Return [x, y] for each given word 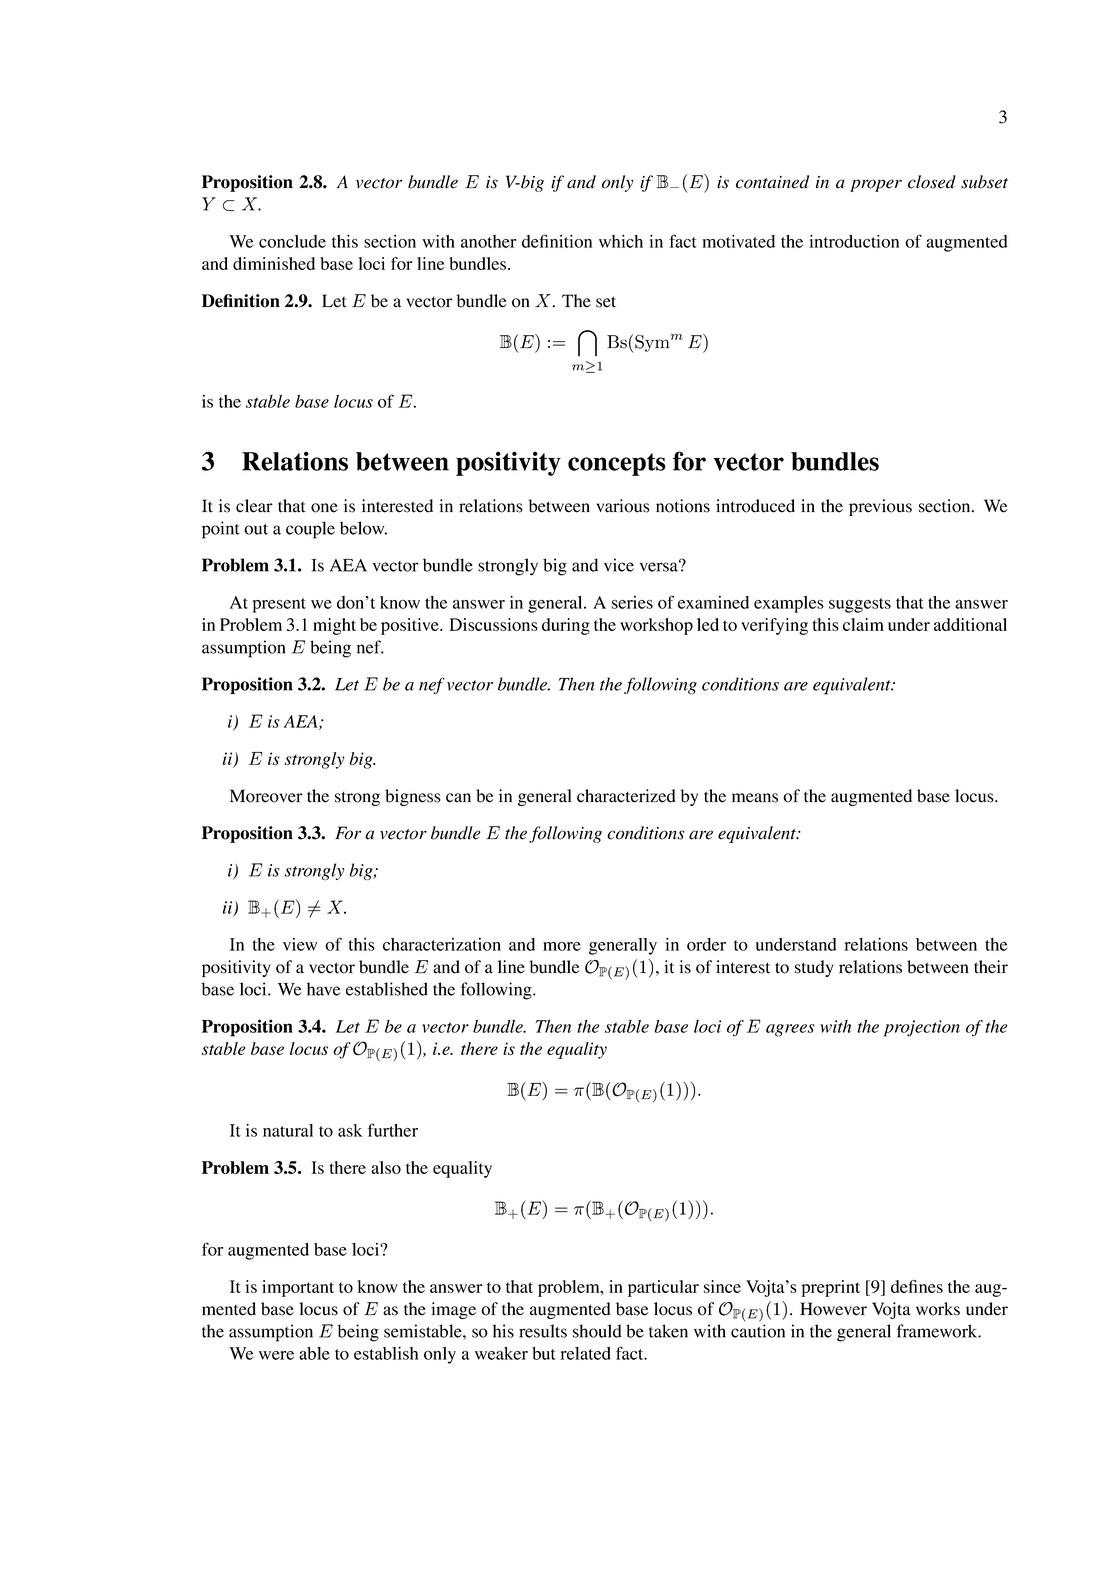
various [623, 506]
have [324, 989]
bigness [413, 797]
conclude [292, 241]
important [298, 1288]
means [755, 798]
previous [880, 507]
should [597, 1331]
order [706, 944]
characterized [626, 796]
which [621, 241]
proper [876, 185]
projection [922, 1028]
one [324, 508]
